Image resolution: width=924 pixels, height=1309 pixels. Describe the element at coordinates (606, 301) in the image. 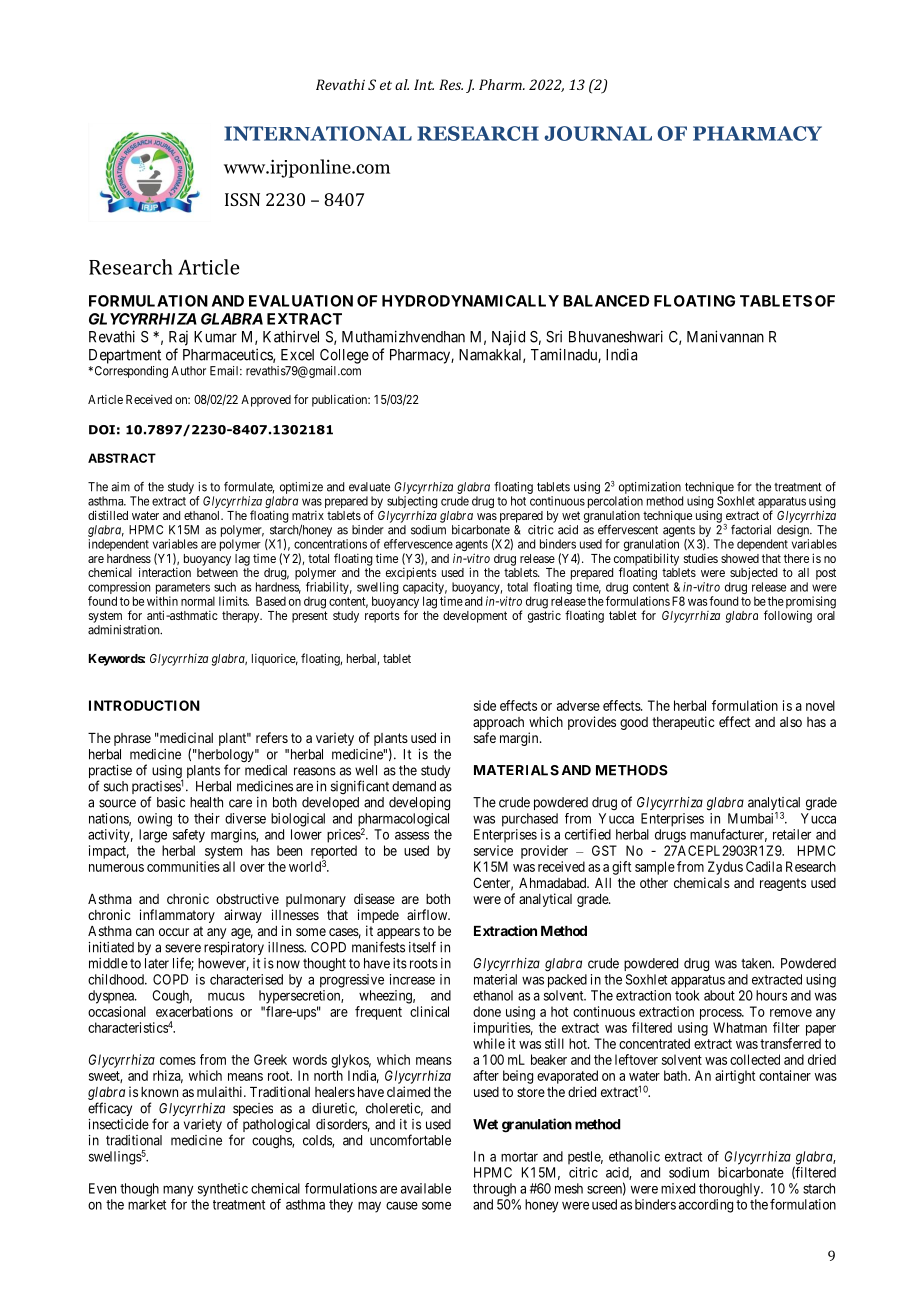

I see `BALANCED` at that location.
